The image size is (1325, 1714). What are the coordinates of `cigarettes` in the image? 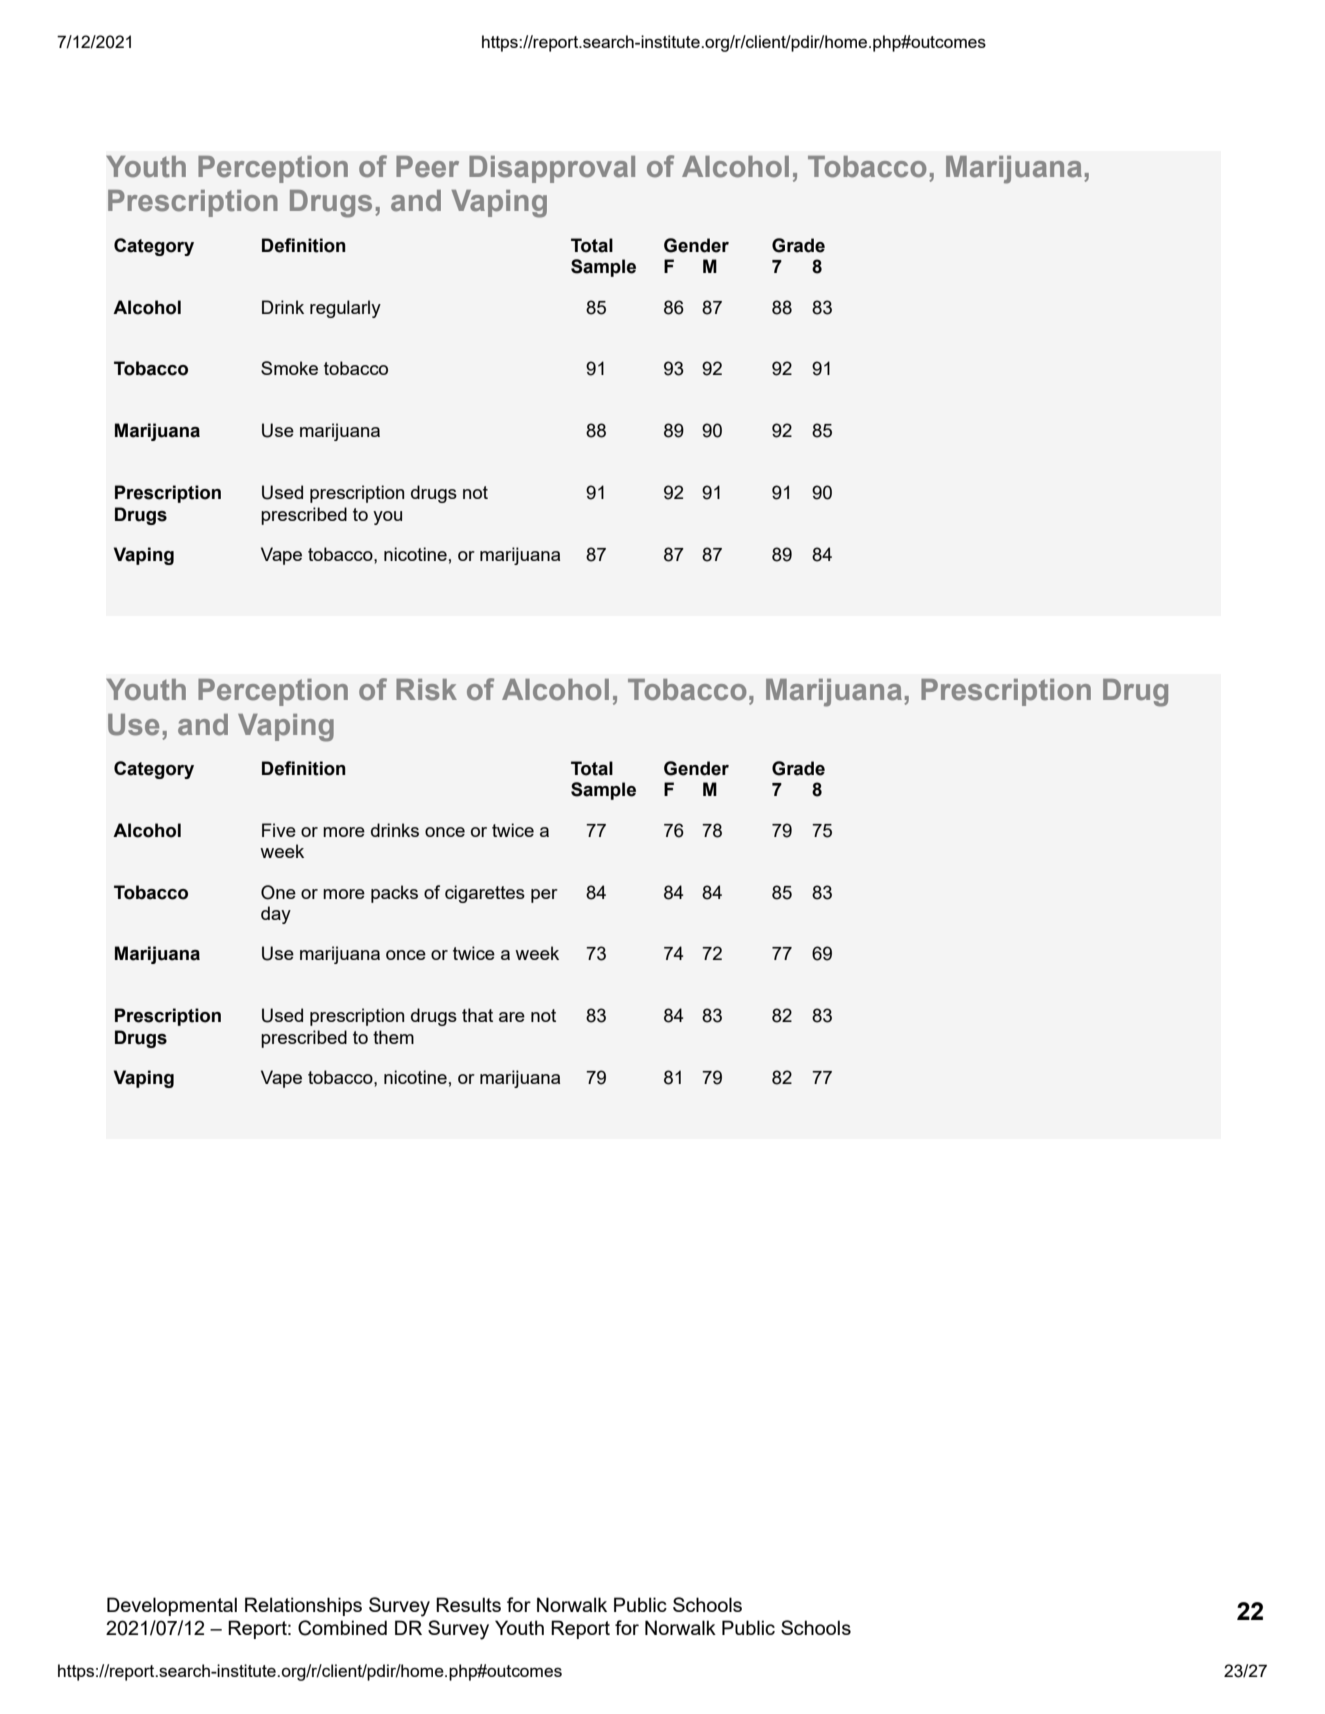 It's located at (485, 894).
